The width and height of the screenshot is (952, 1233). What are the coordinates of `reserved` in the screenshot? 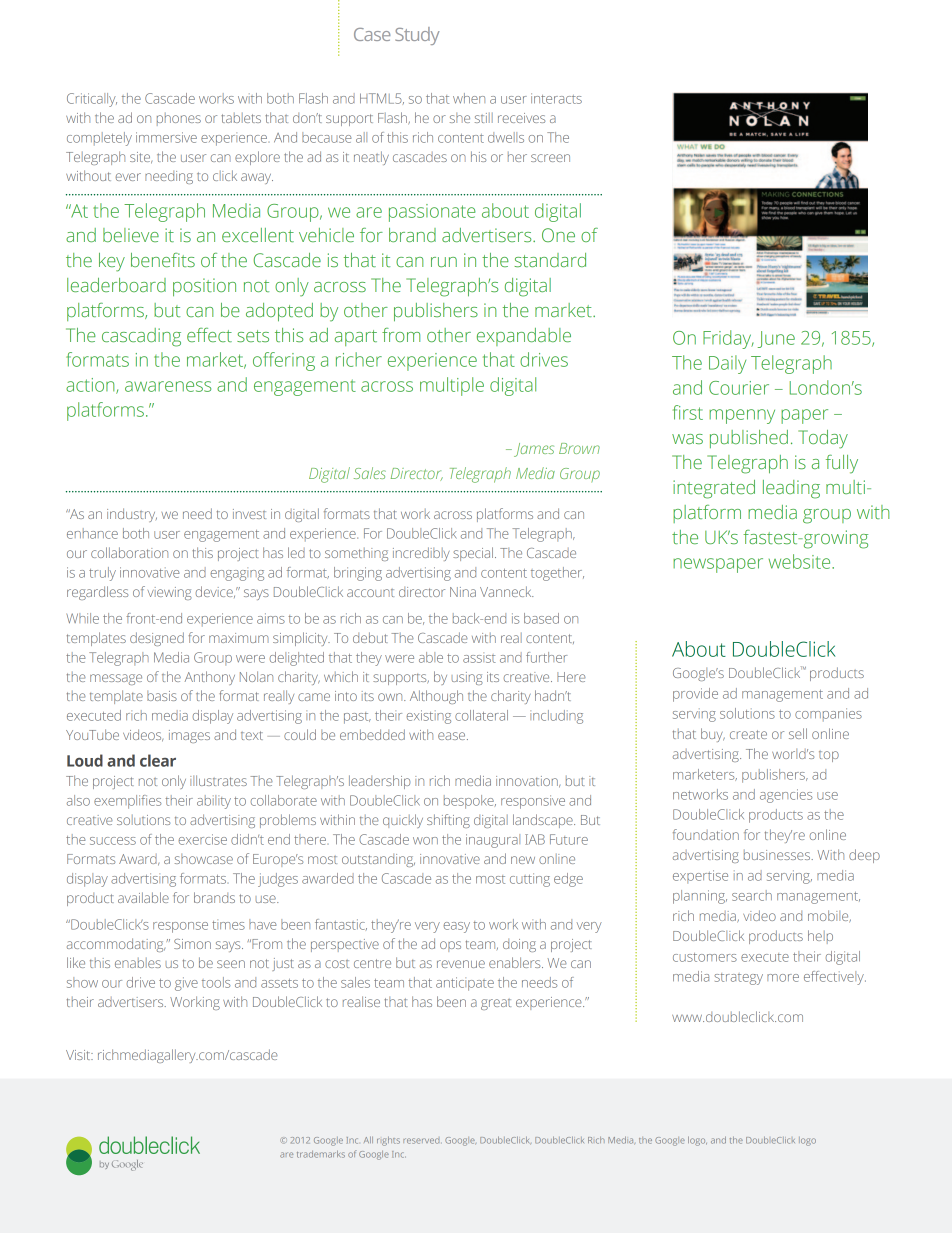 It's located at (421, 1141).
